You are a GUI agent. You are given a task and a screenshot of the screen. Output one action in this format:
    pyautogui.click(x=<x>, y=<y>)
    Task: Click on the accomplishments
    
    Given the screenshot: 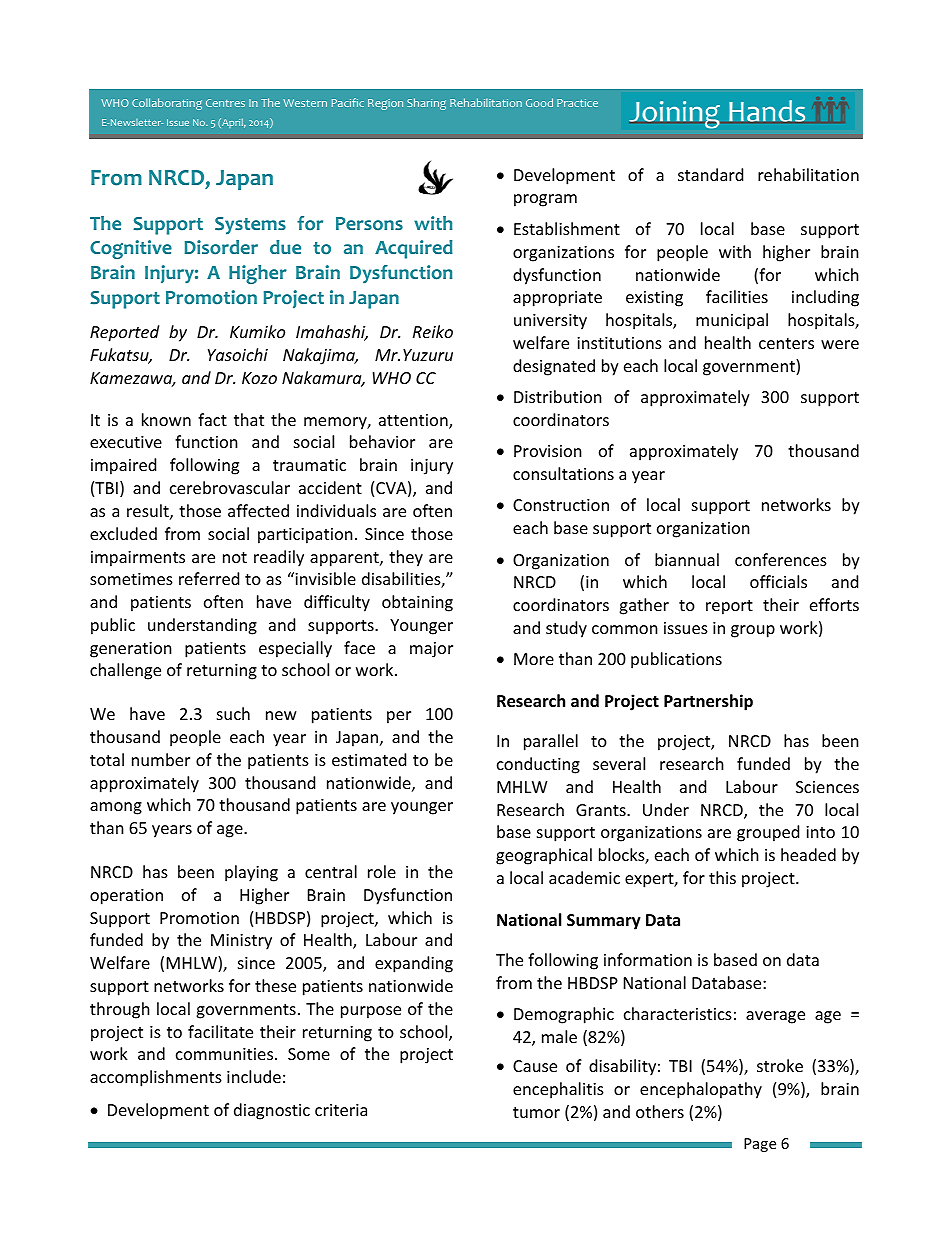 What is the action you would take?
    pyautogui.click(x=156, y=1078)
